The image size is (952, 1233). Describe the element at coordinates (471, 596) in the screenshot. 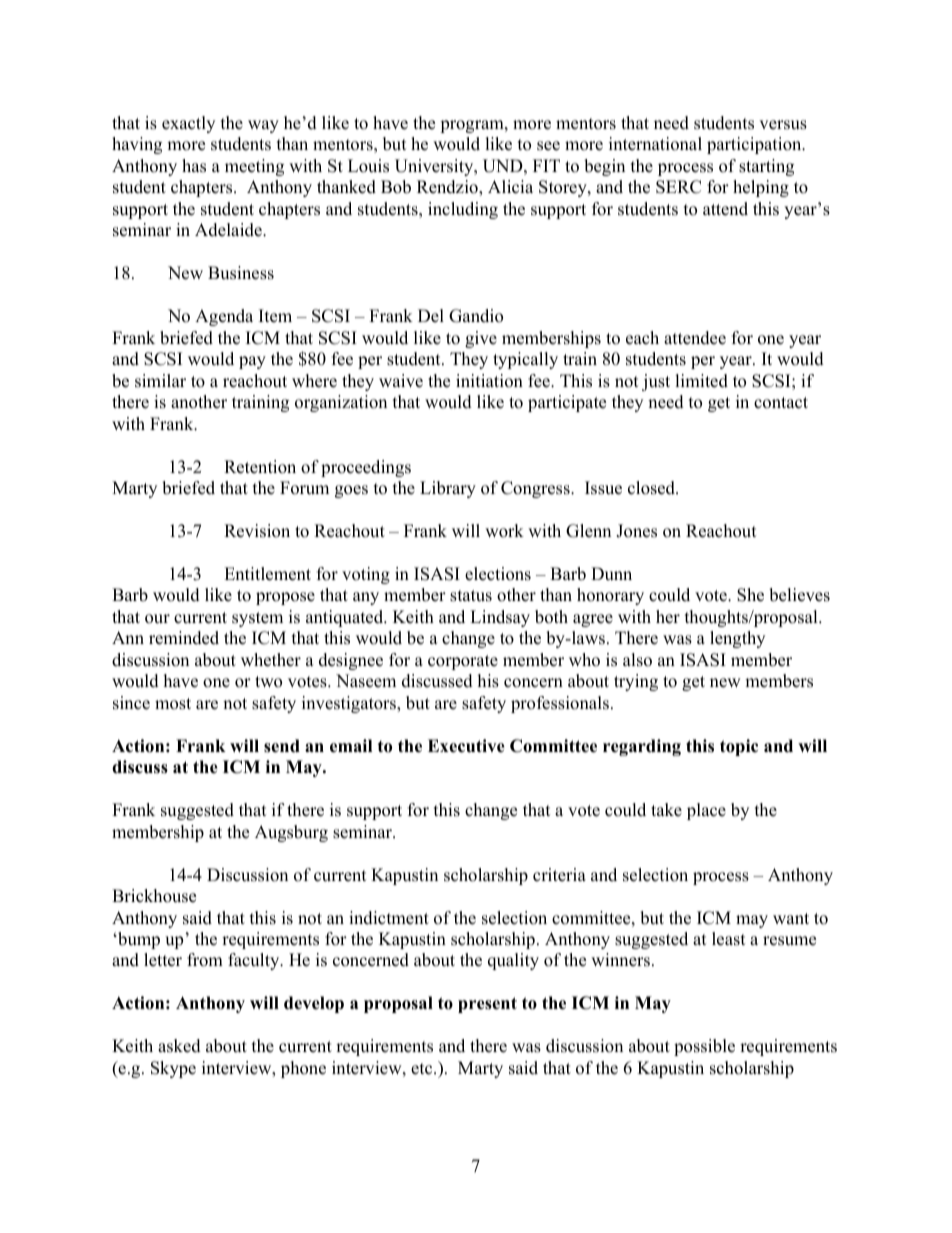

I see `status` at that location.
